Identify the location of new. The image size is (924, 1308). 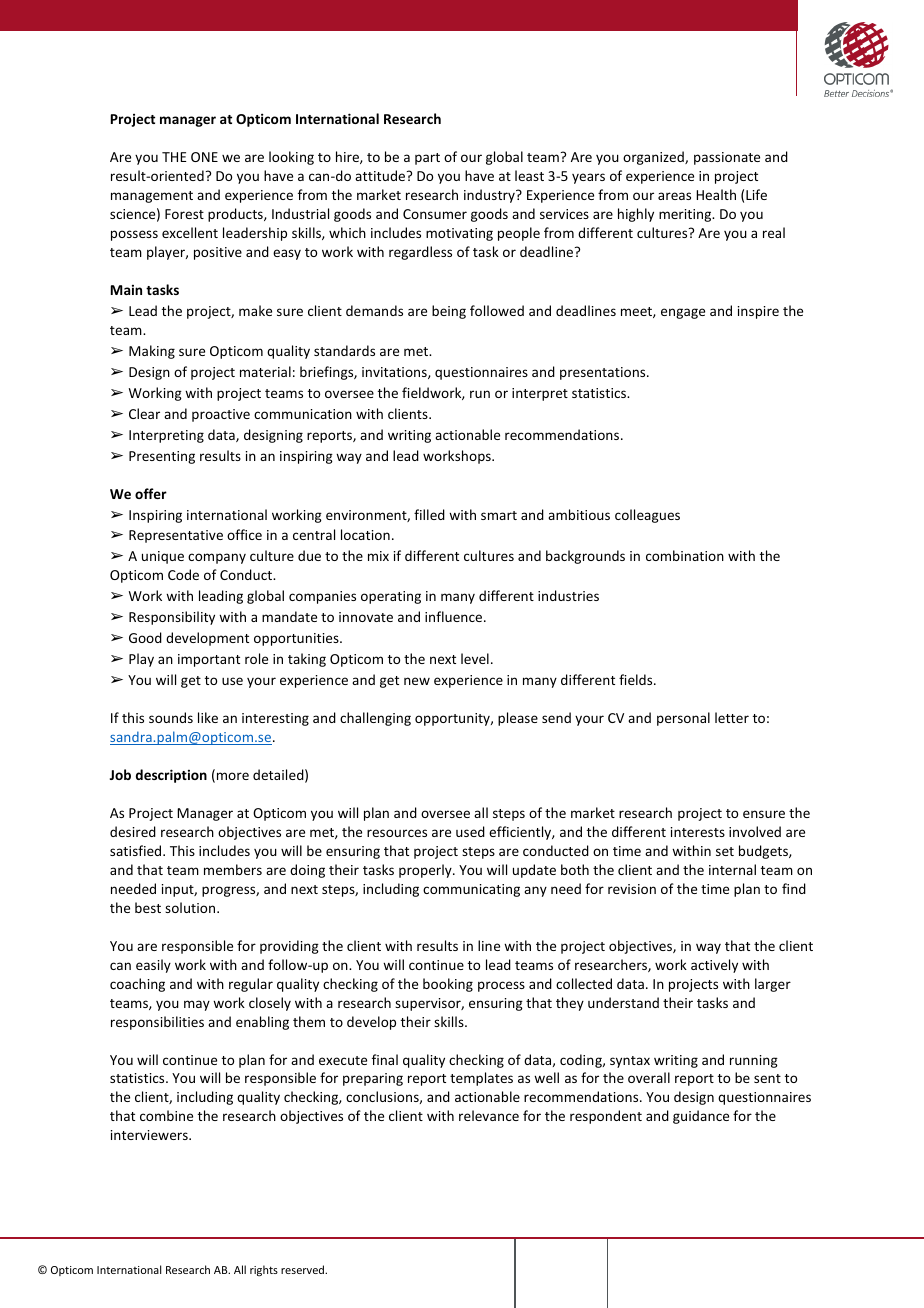
(417, 681).
